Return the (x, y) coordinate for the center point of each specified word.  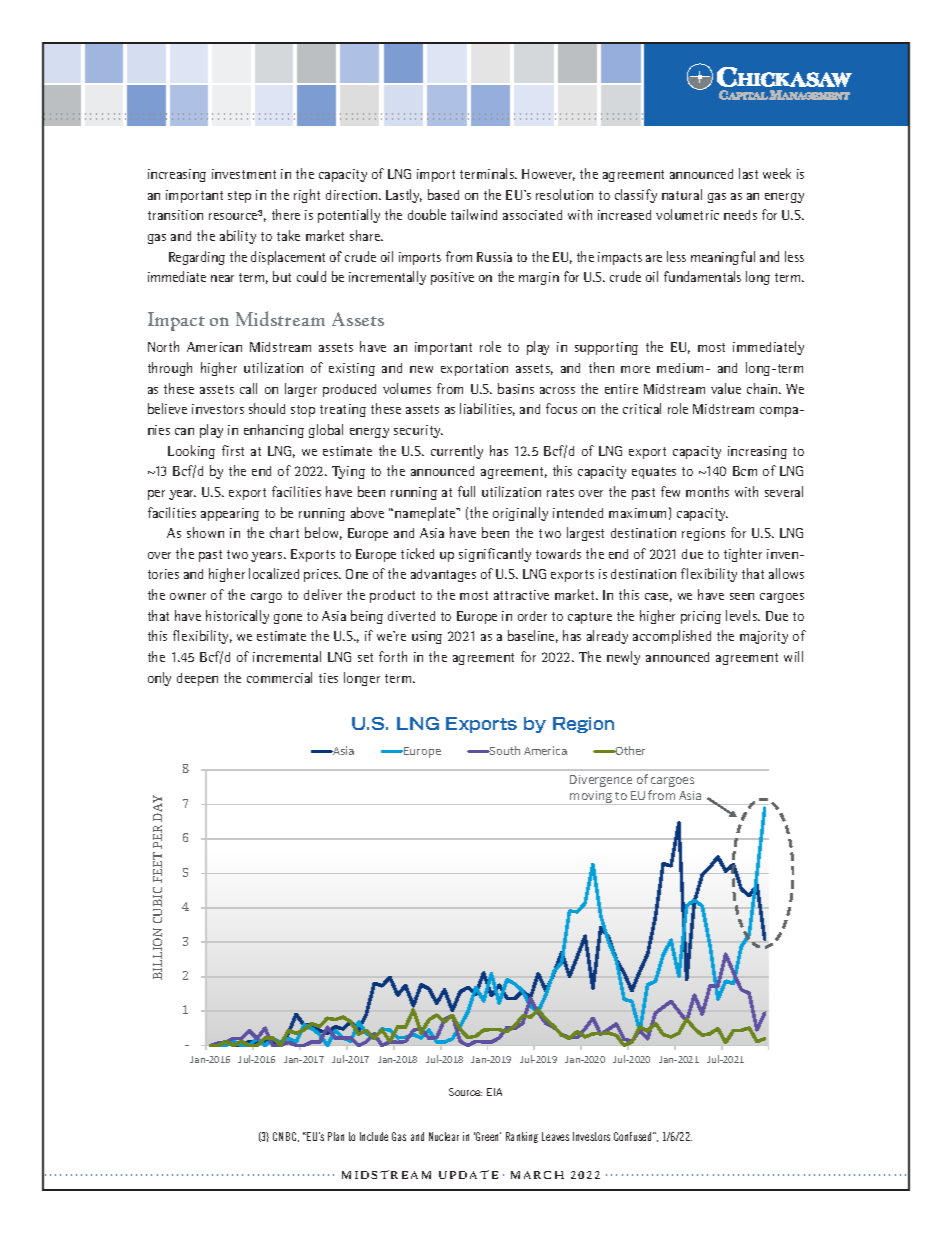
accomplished (672, 637)
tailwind (474, 214)
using (427, 637)
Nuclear (444, 1136)
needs (740, 215)
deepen (197, 679)
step (239, 197)
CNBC (286, 1137)
